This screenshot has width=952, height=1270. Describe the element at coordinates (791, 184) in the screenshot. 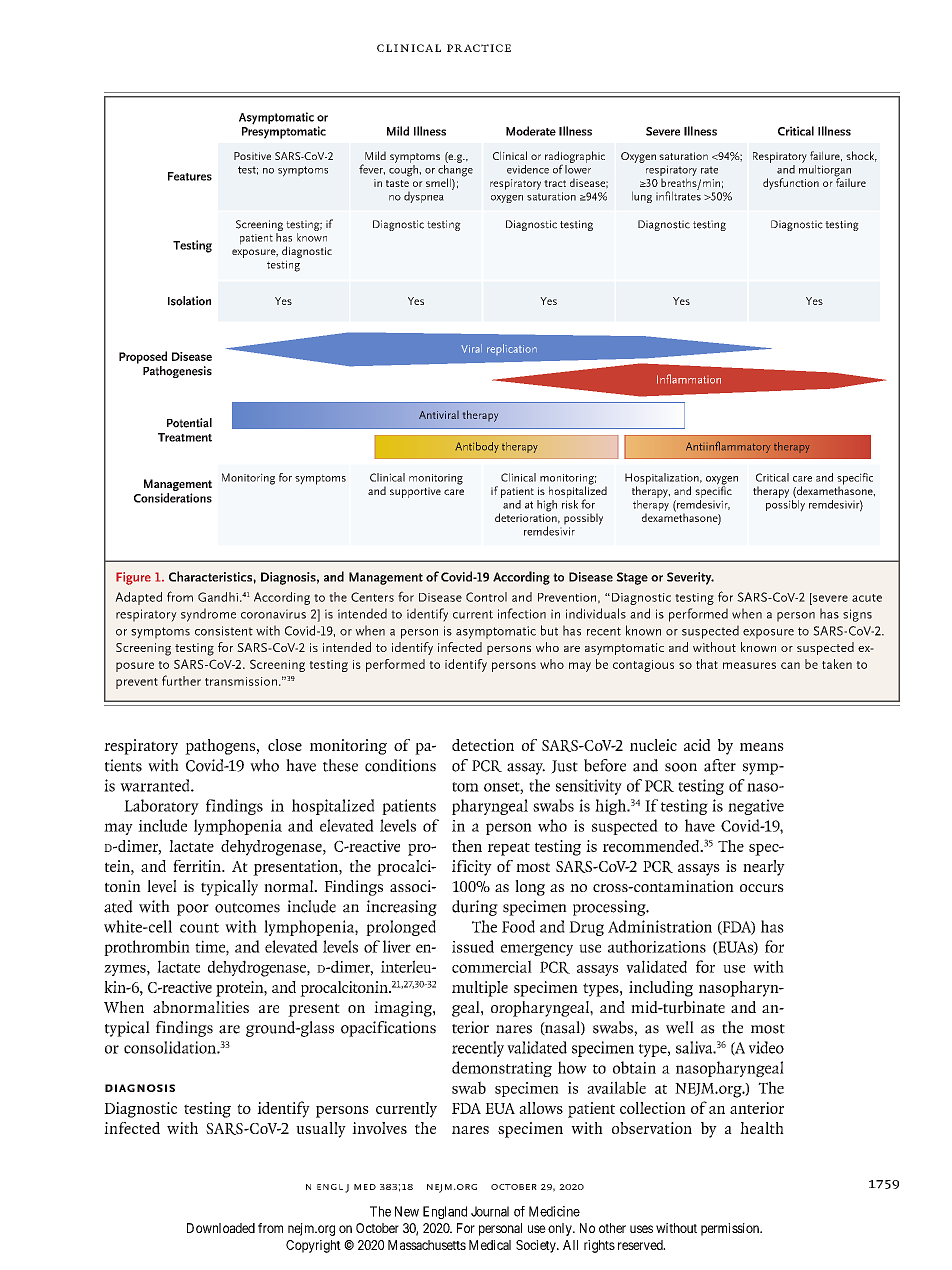

I see `dysfunction` at that location.
